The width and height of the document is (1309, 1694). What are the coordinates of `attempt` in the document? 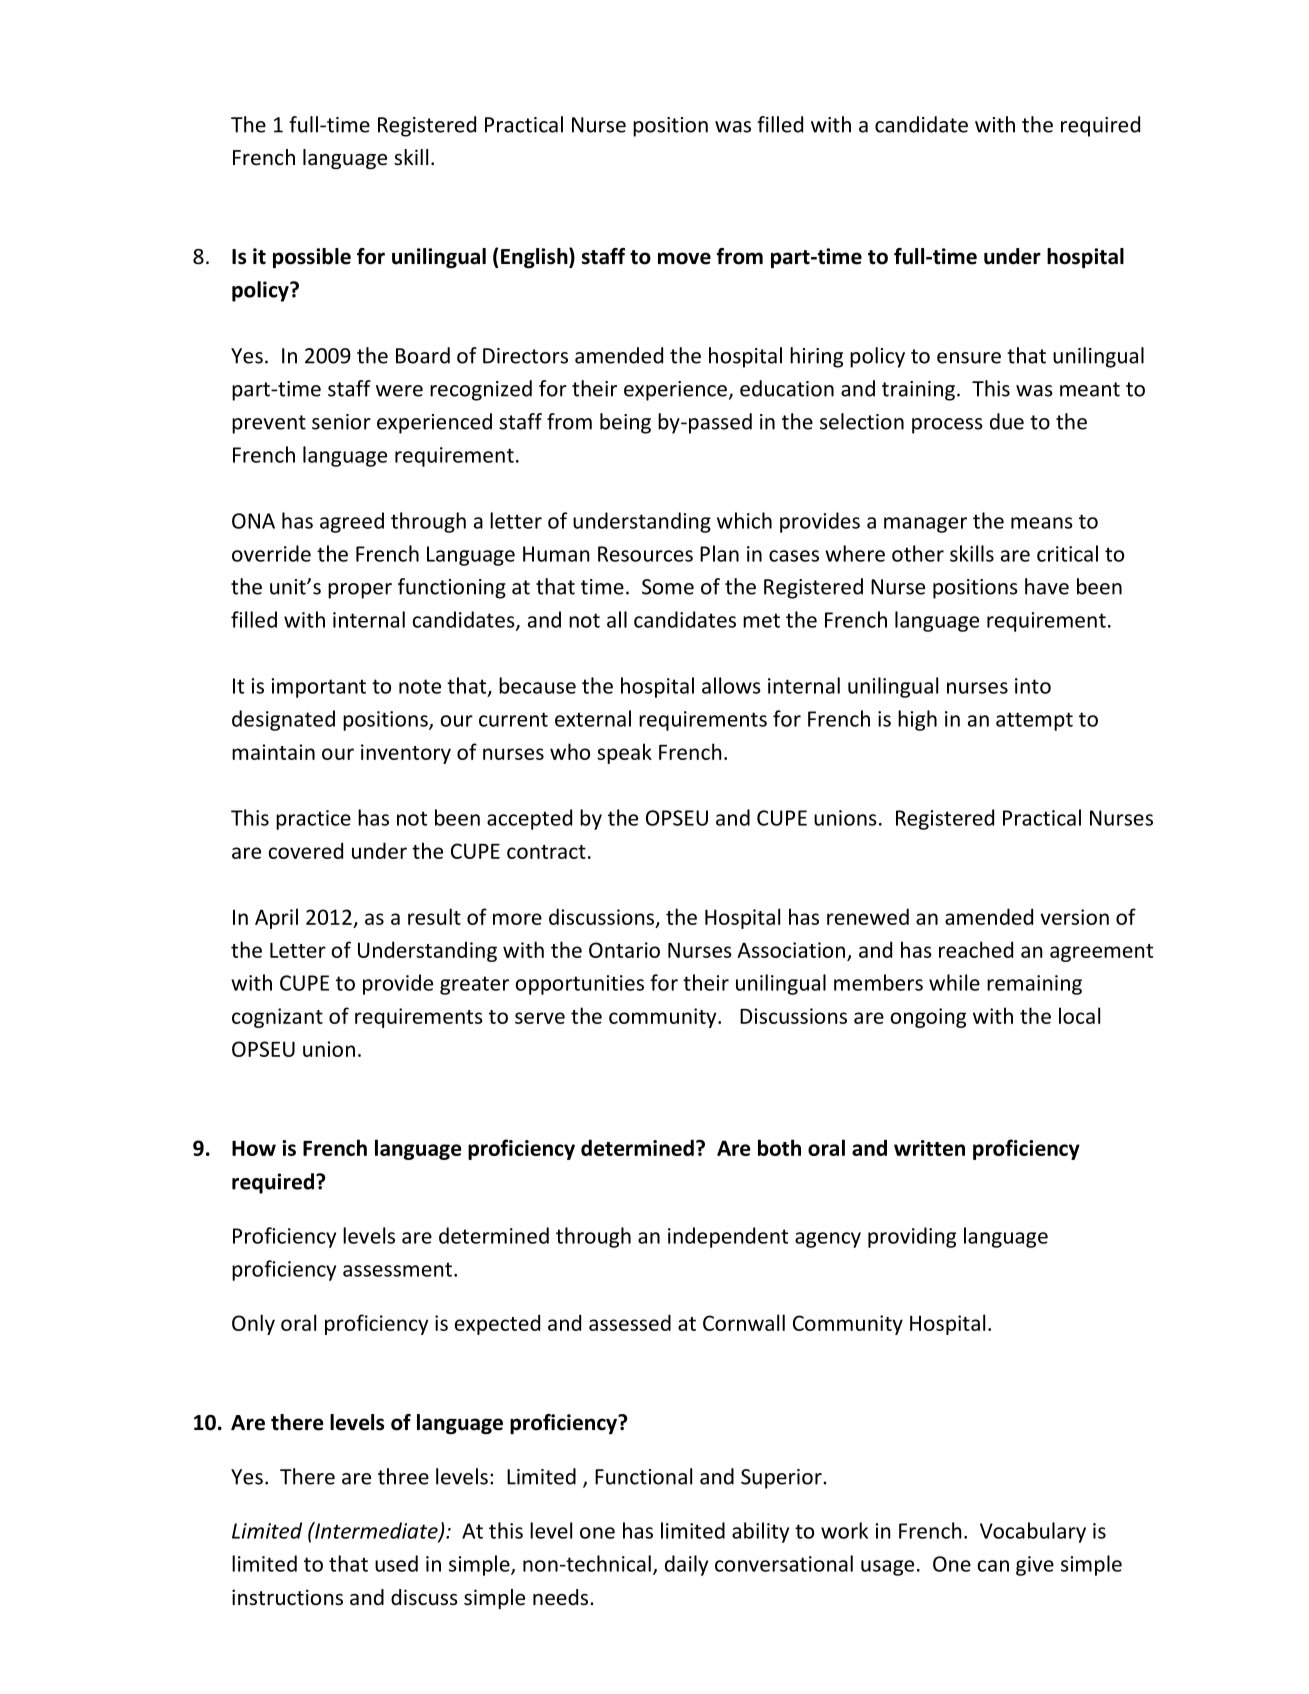 It's located at (1034, 721).
